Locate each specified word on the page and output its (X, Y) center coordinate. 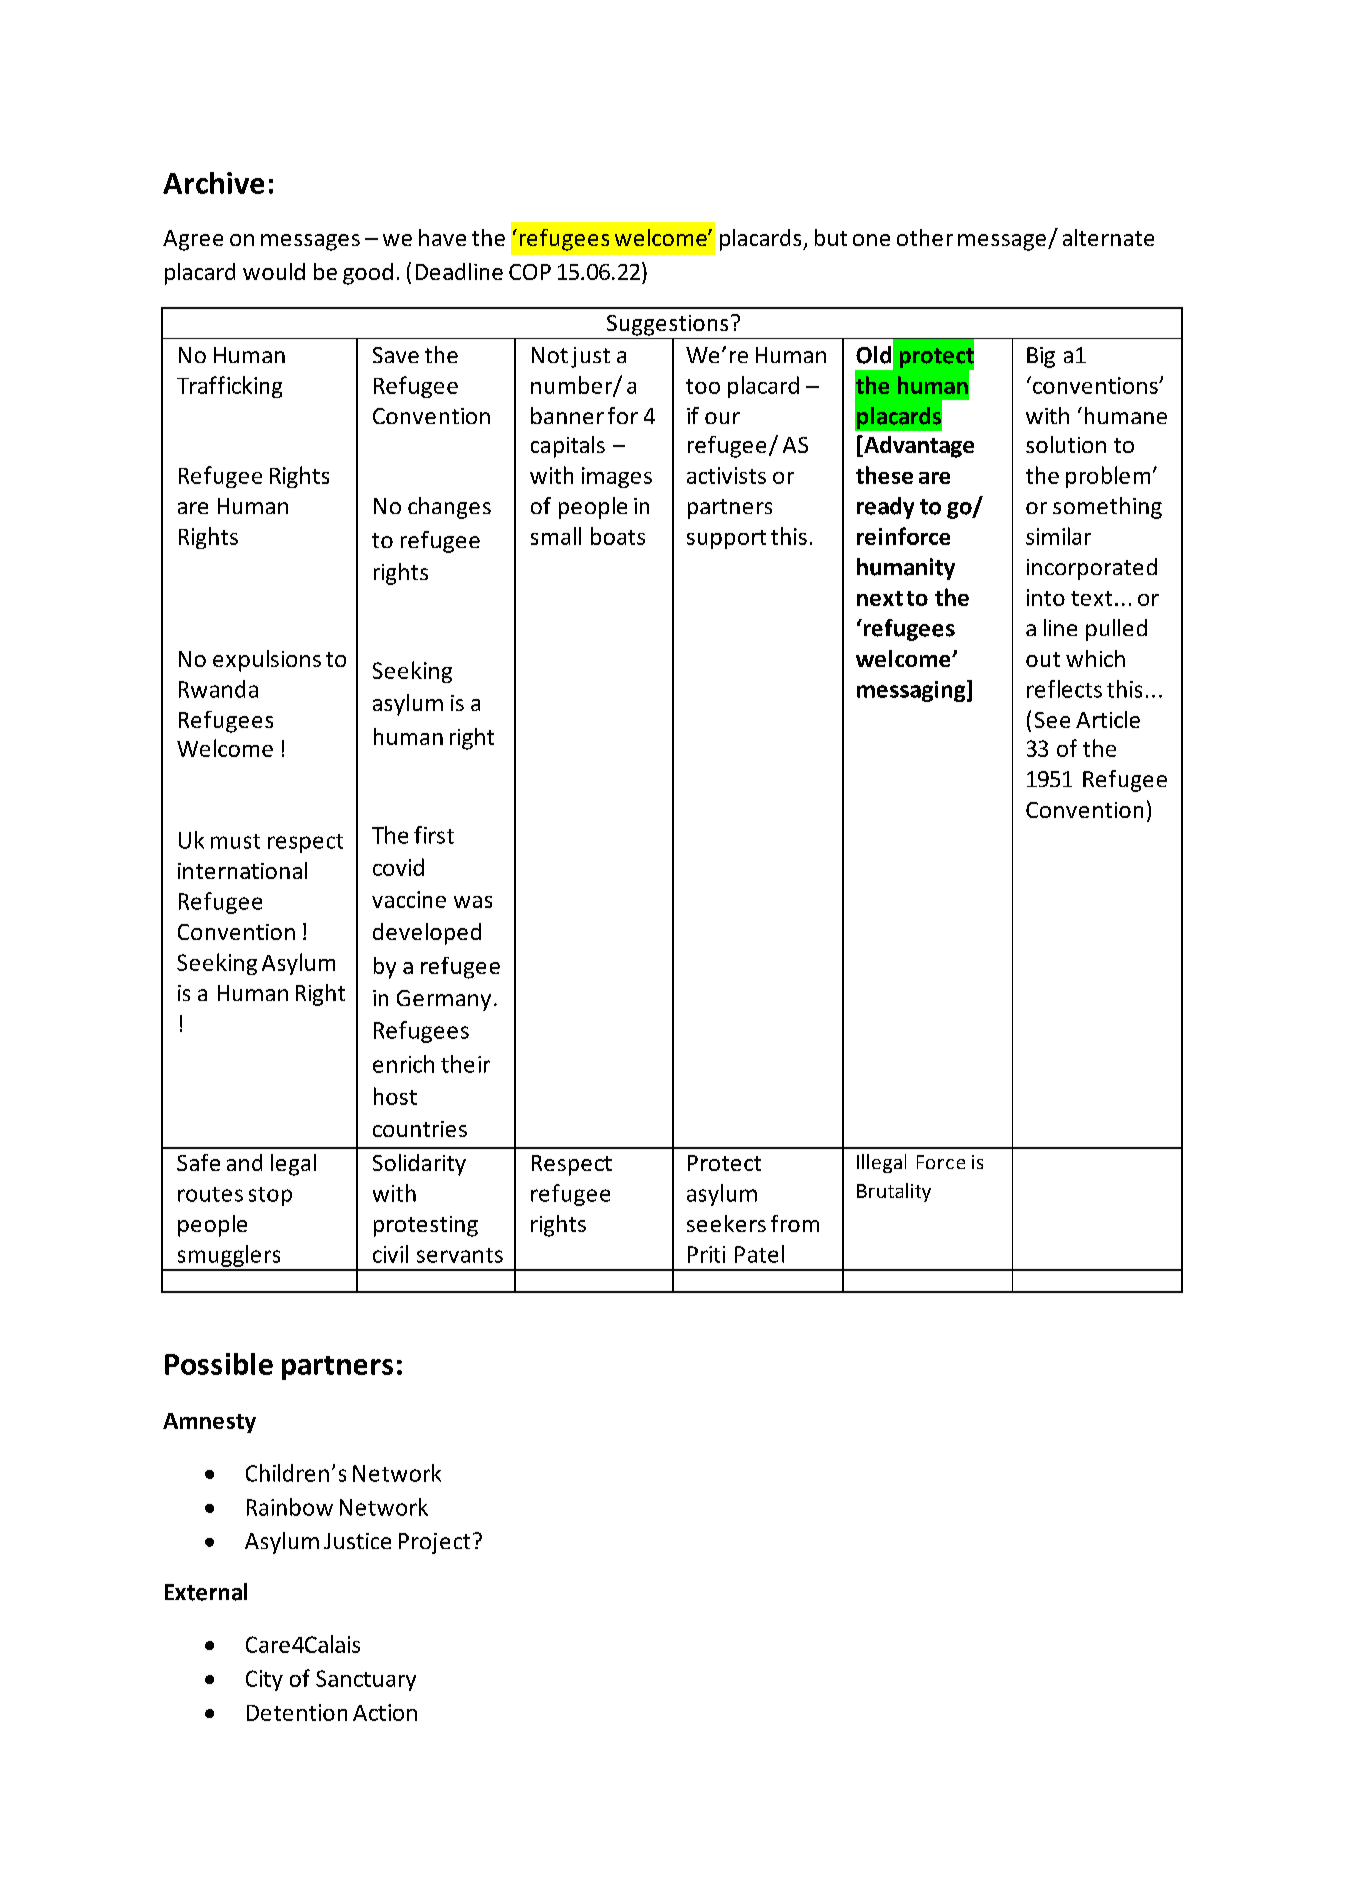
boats (618, 536)
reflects (1064, 689)
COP (530, 272)
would (274, 271)
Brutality (894, 1192)
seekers (726, 1223)
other (925, 237)
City (264, 1680)
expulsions (267, 661)
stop (270, 1196)
